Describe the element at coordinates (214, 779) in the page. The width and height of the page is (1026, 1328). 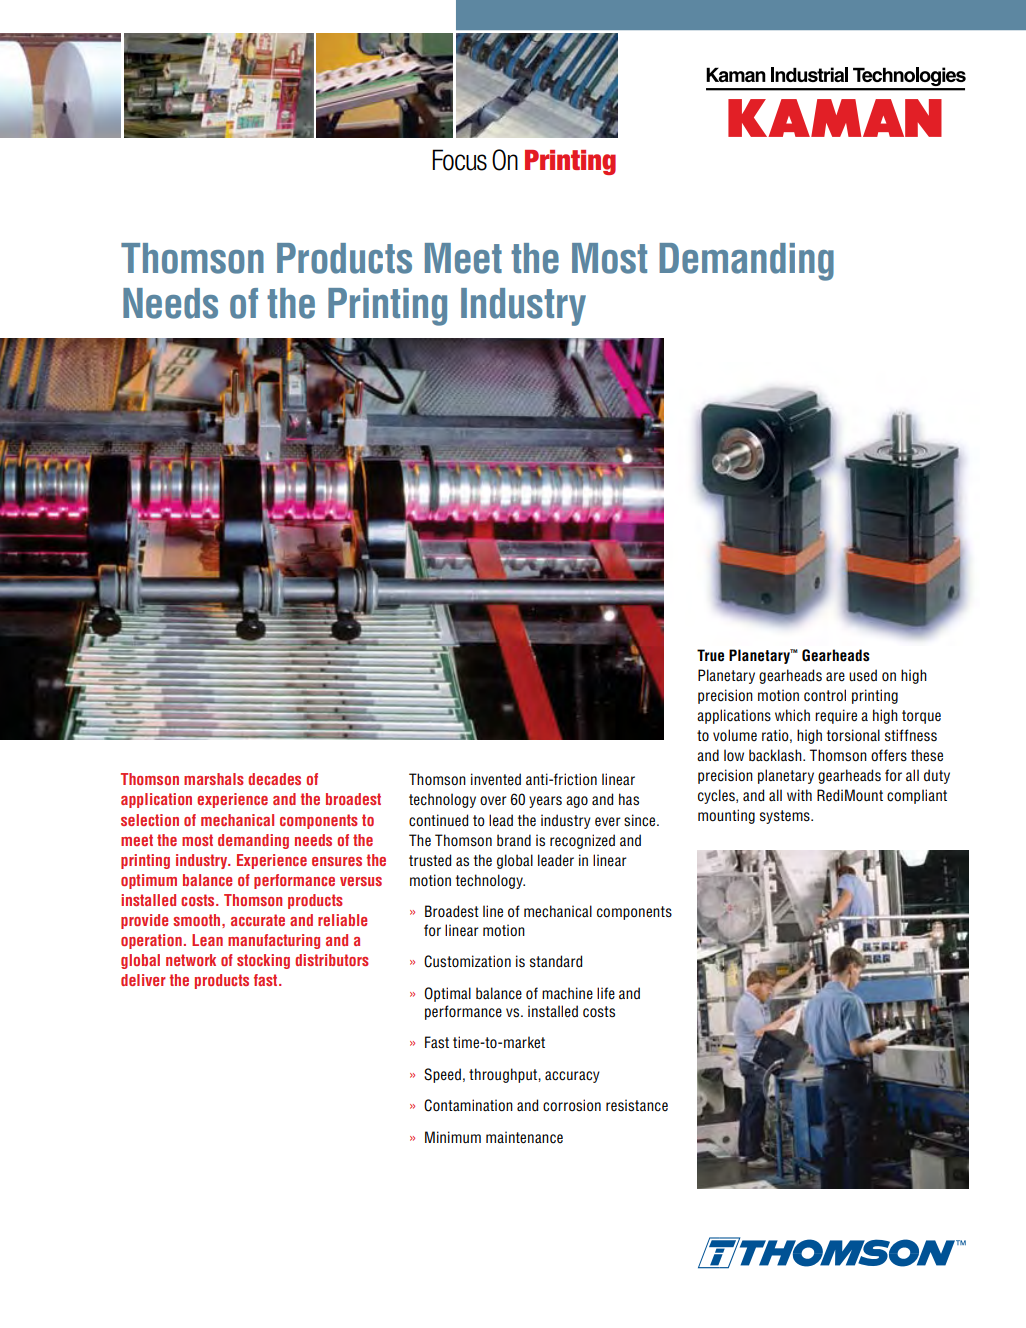
I see `marshals` at that location.
